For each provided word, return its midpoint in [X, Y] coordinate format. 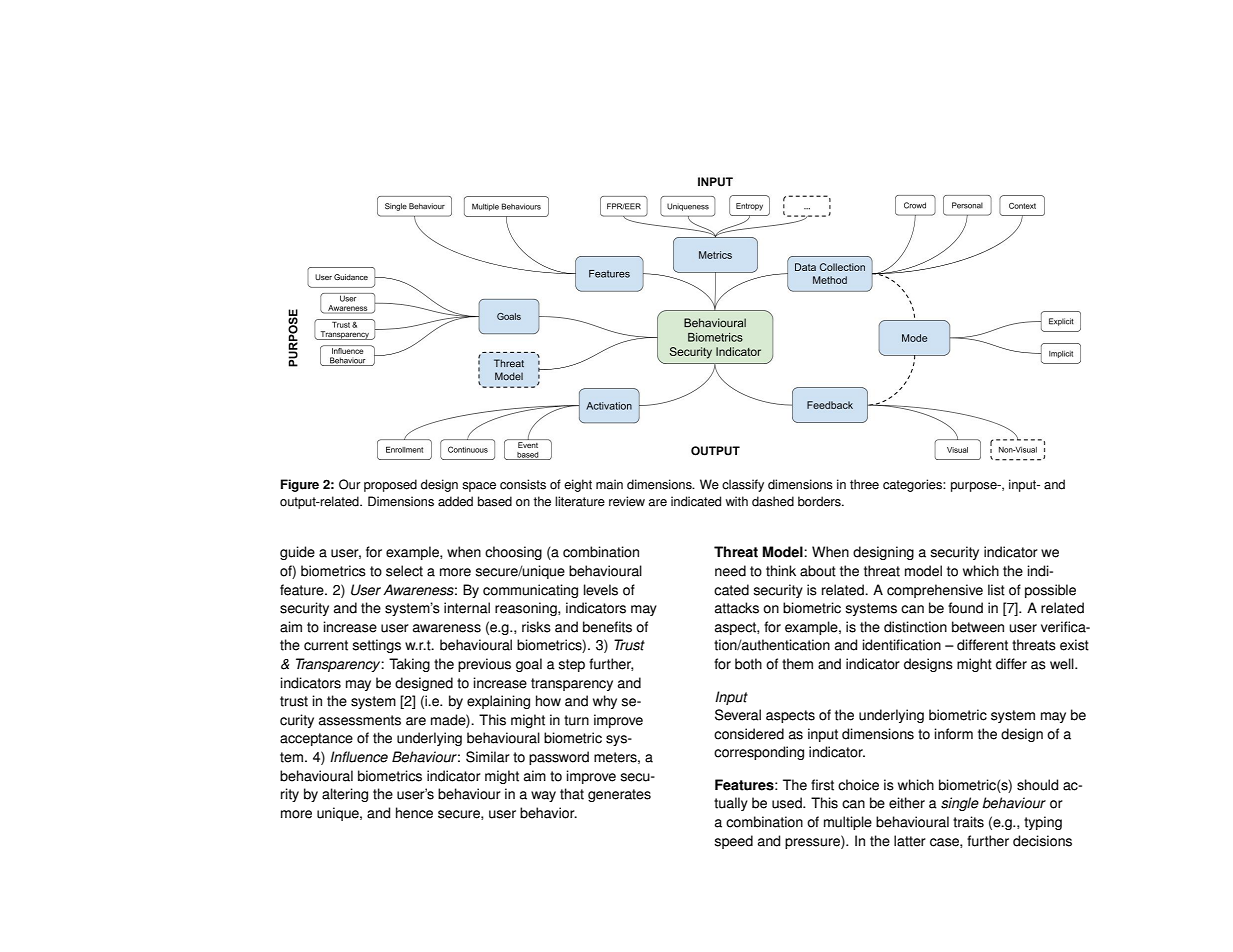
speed [733, 842]
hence [414, 813]
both [748, 664]
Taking [409, 665]
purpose [975, 487]
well [1063, 664]
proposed [390, 485]
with [737, 501]
